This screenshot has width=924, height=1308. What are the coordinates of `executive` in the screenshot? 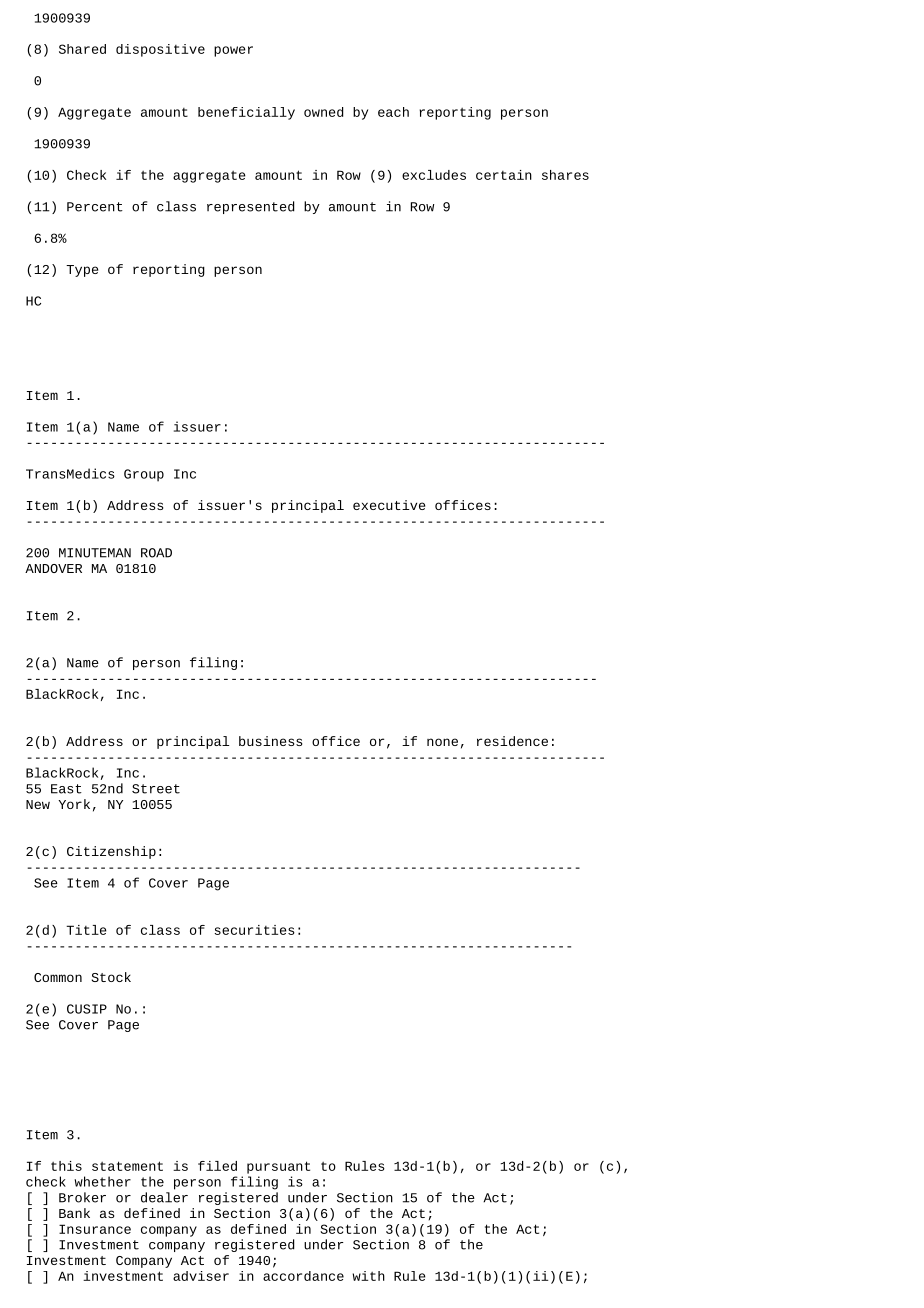 It's located at (389, 505).
